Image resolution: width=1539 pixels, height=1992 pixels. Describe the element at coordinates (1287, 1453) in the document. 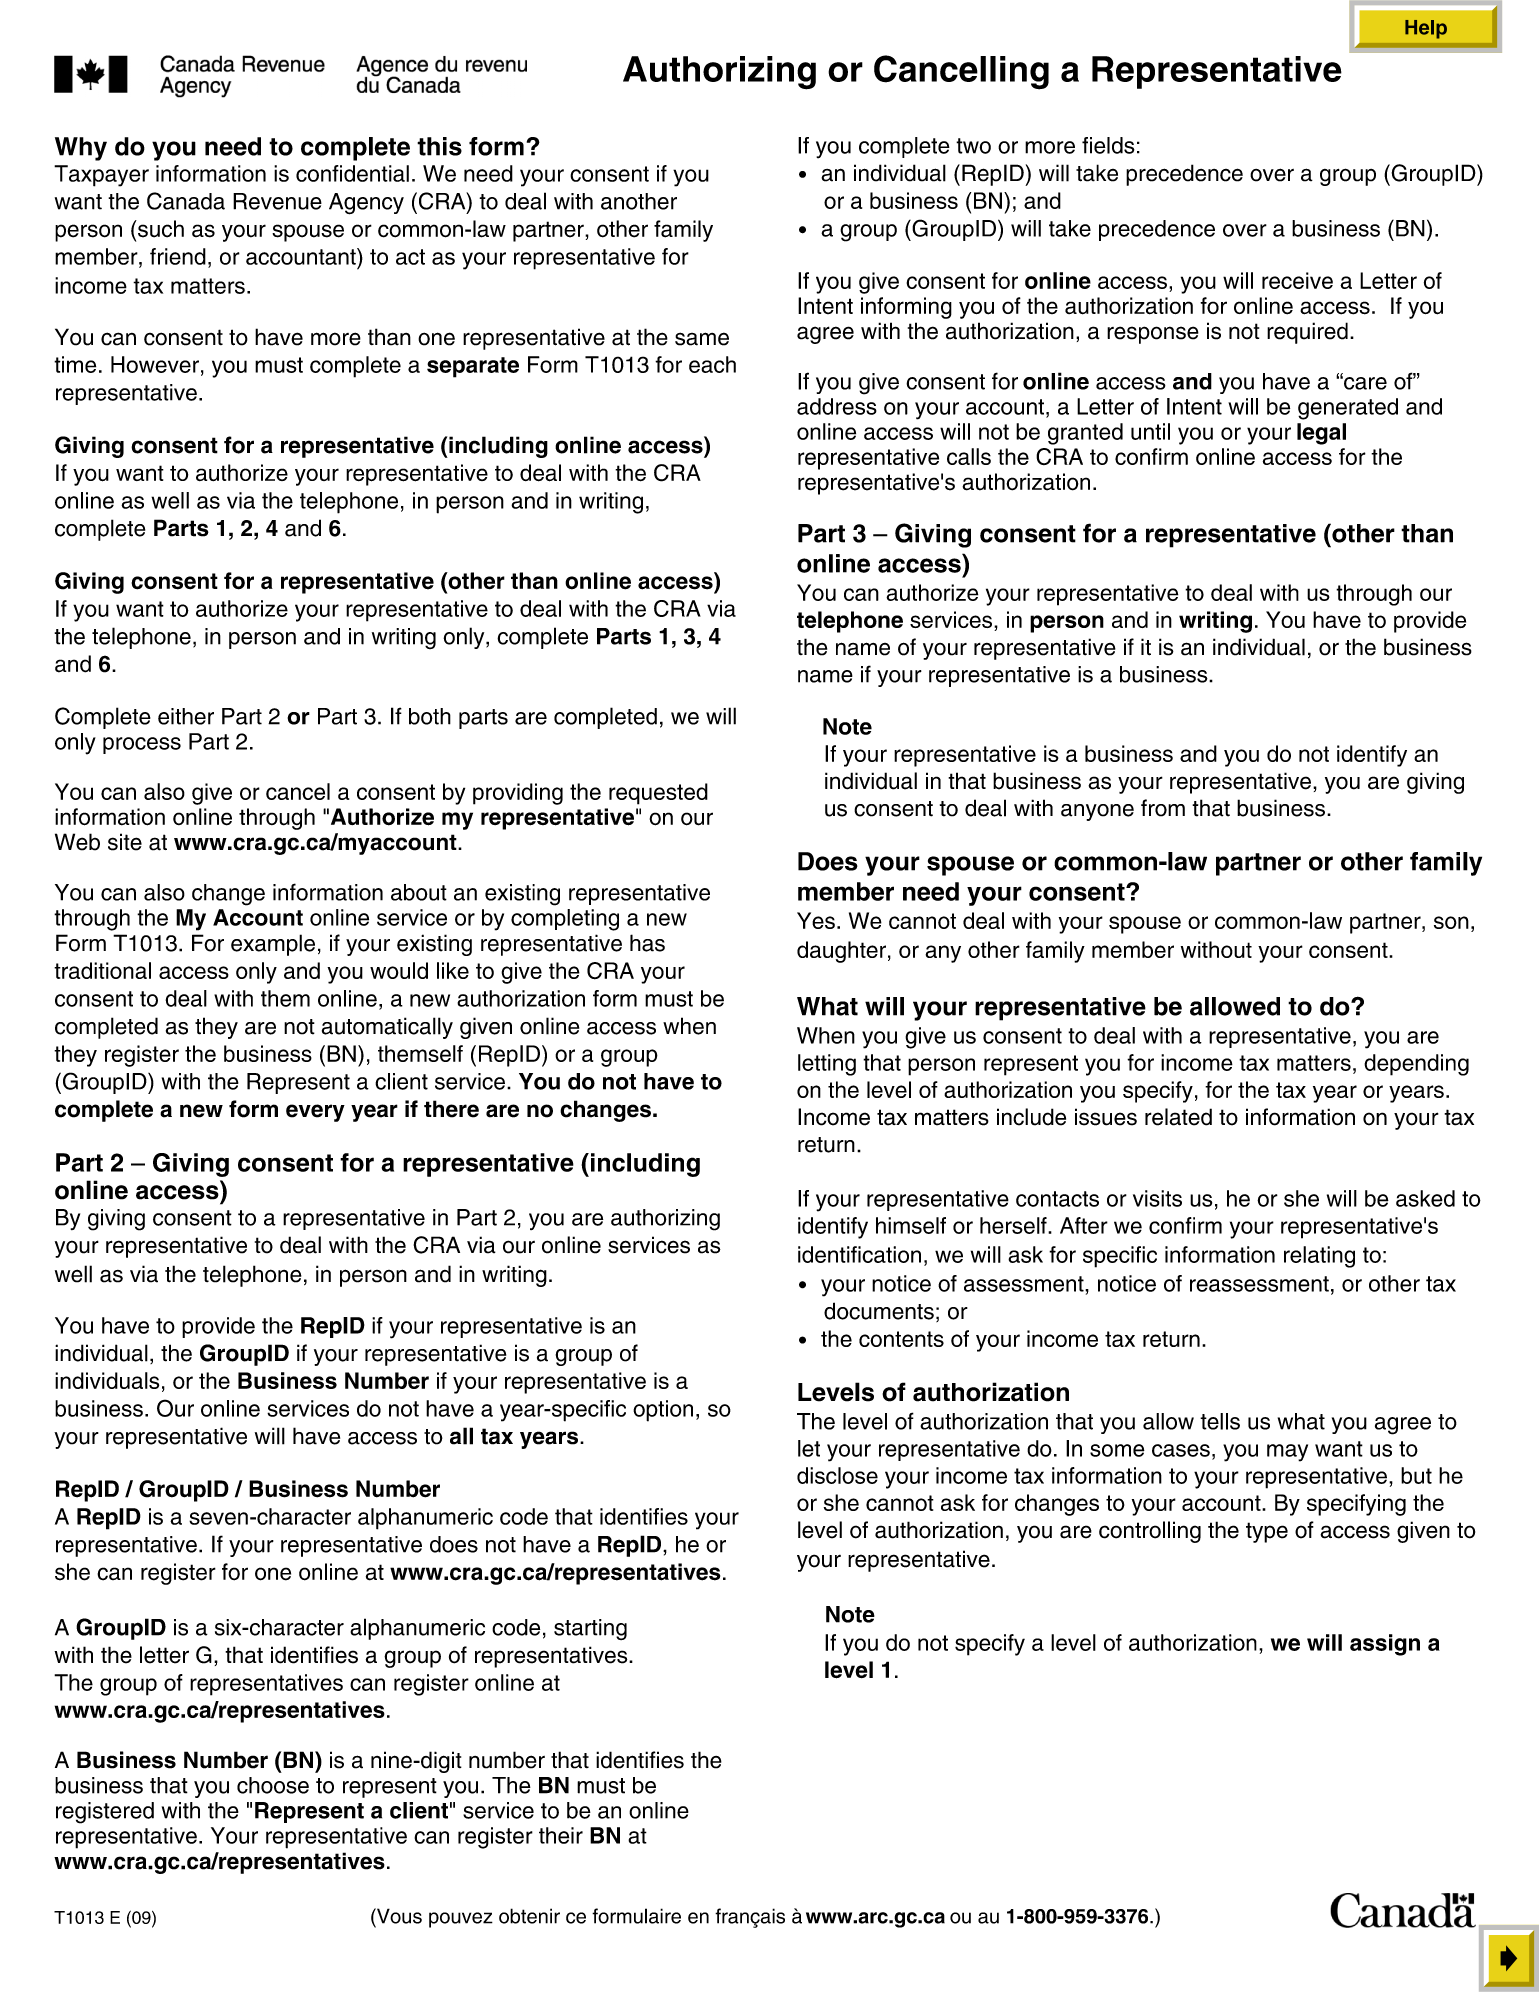

I see `may` at that location.
